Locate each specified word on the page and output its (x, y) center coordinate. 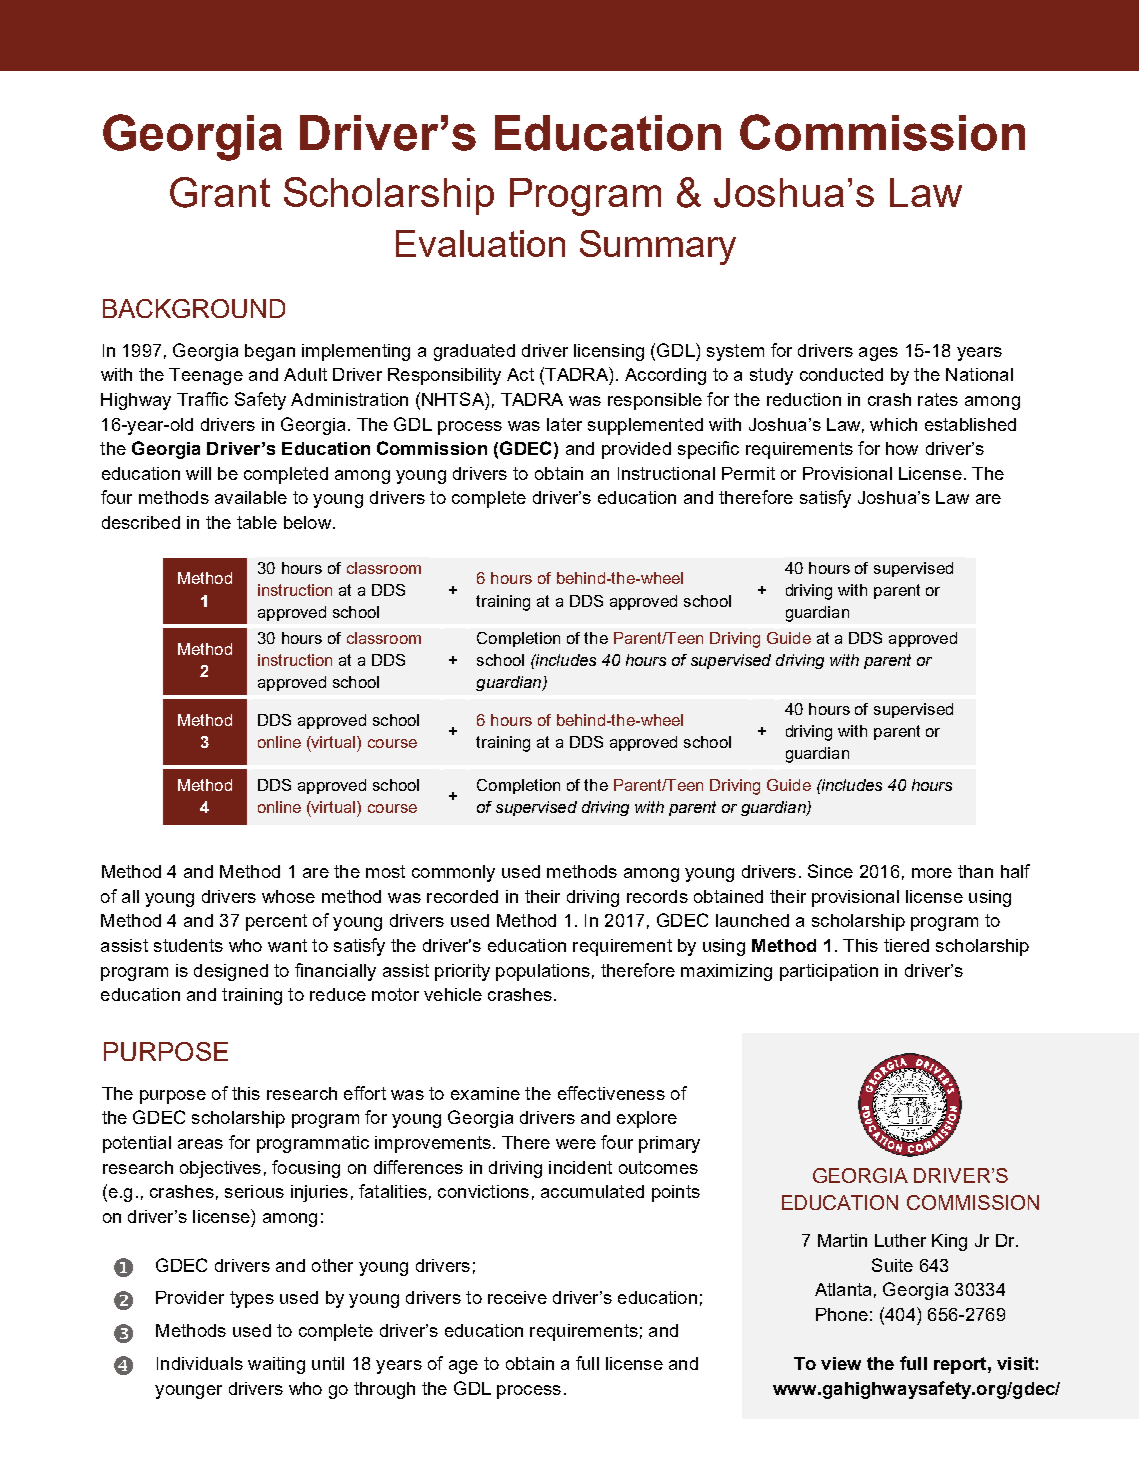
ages (878, 354)
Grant (220, 192)
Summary (658, 247)
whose (288, 896)
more (932, 873)
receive (517, 1297)
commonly (453, 873)
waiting (276, 1365)
